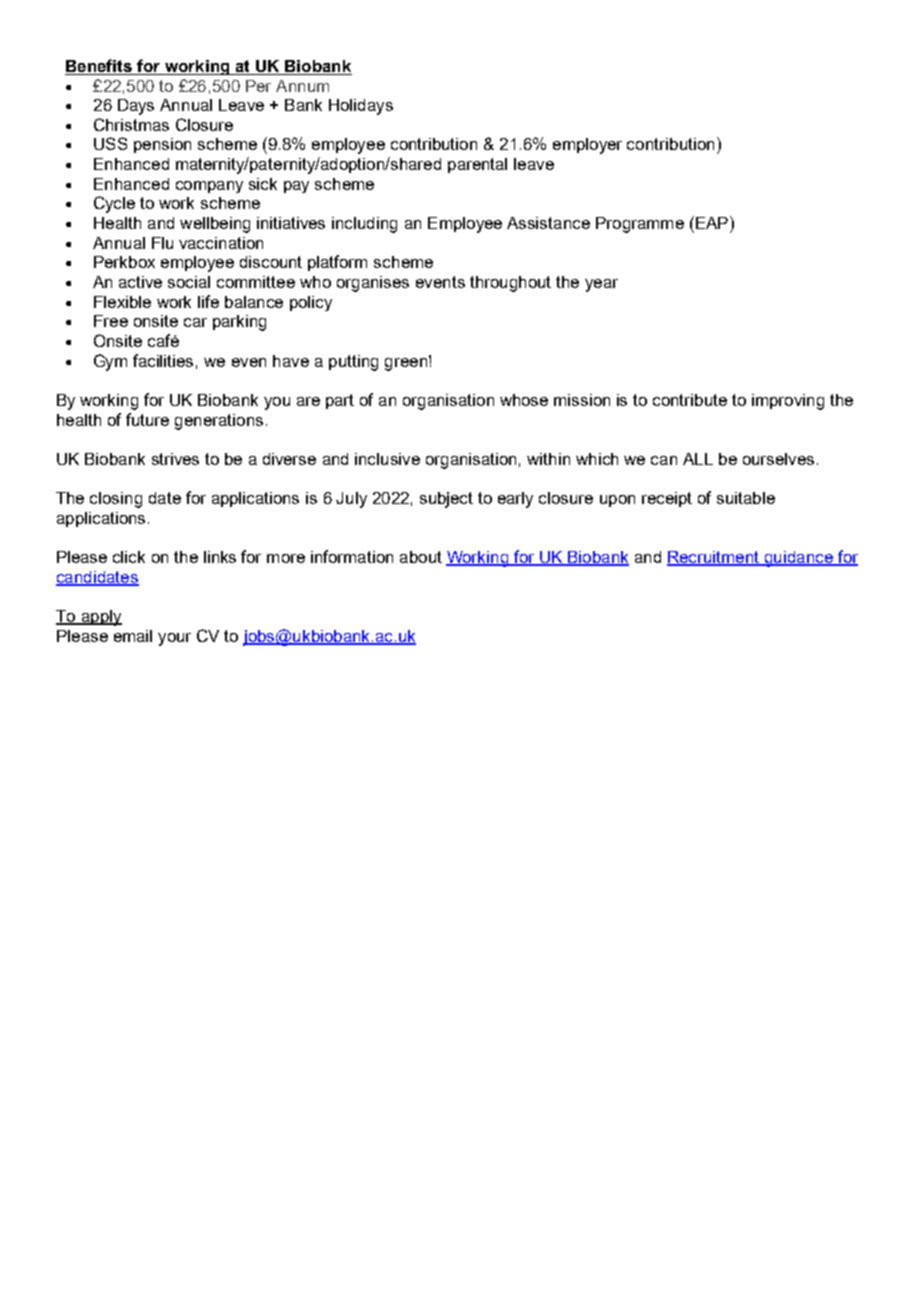  I want to click on contribute, so click(690, 400).
